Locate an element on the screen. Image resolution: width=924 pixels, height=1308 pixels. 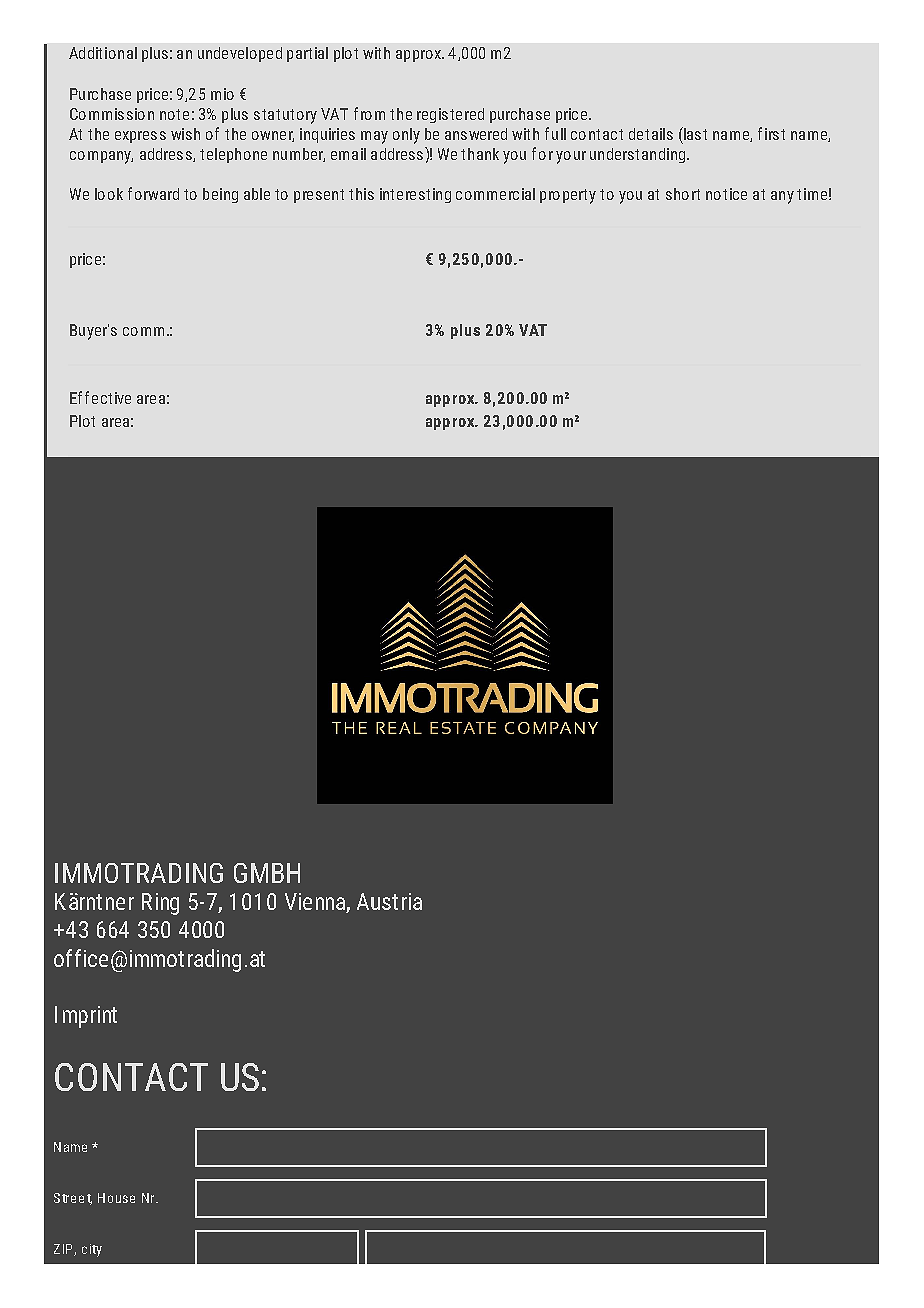
House is located at coordinates (116, 1198).
